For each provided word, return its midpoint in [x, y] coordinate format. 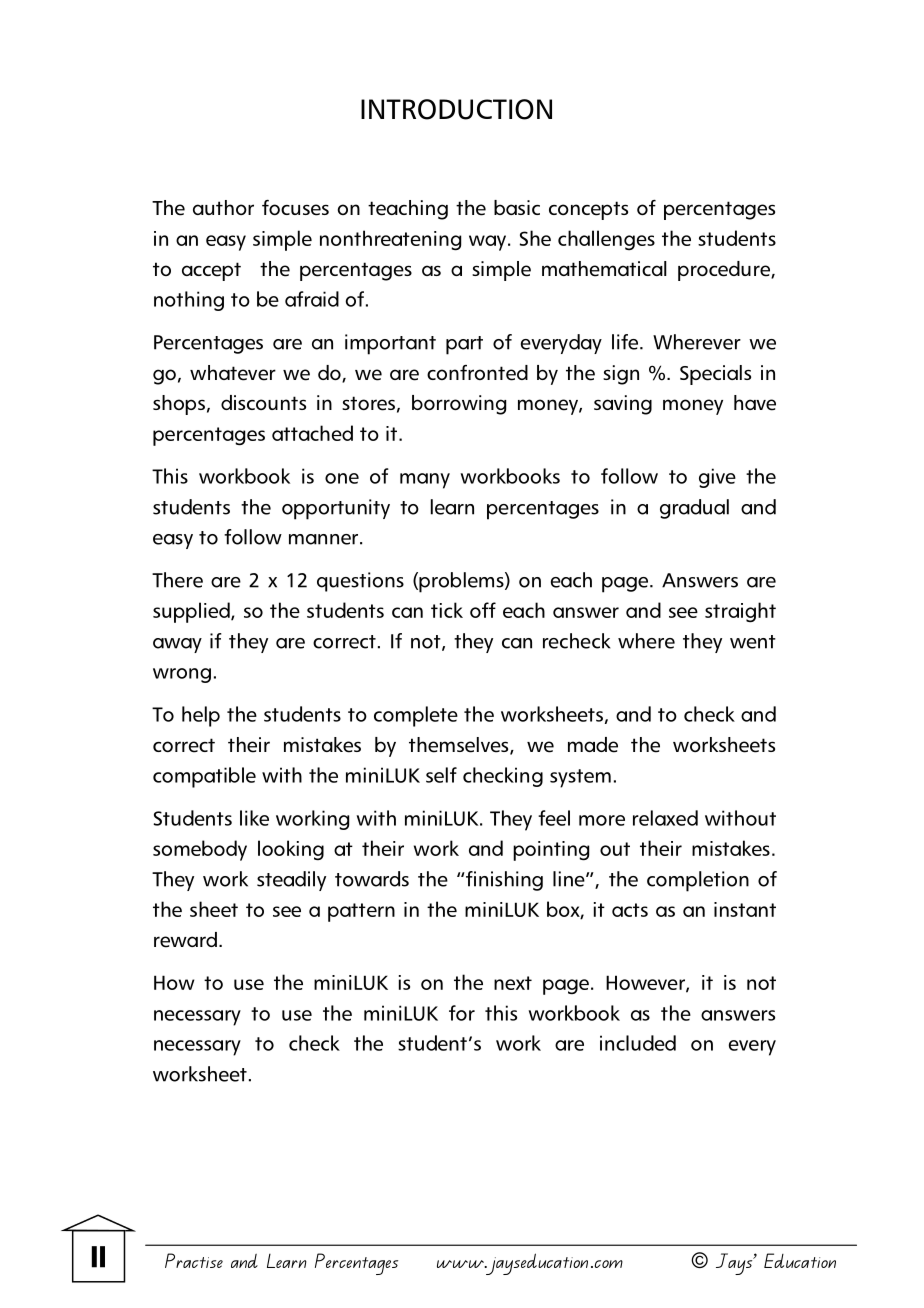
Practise [194, 1260]
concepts [588, 210]
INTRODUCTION [456, 109]
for [462, 1013]
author [223, 207]
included [638, 1043]
